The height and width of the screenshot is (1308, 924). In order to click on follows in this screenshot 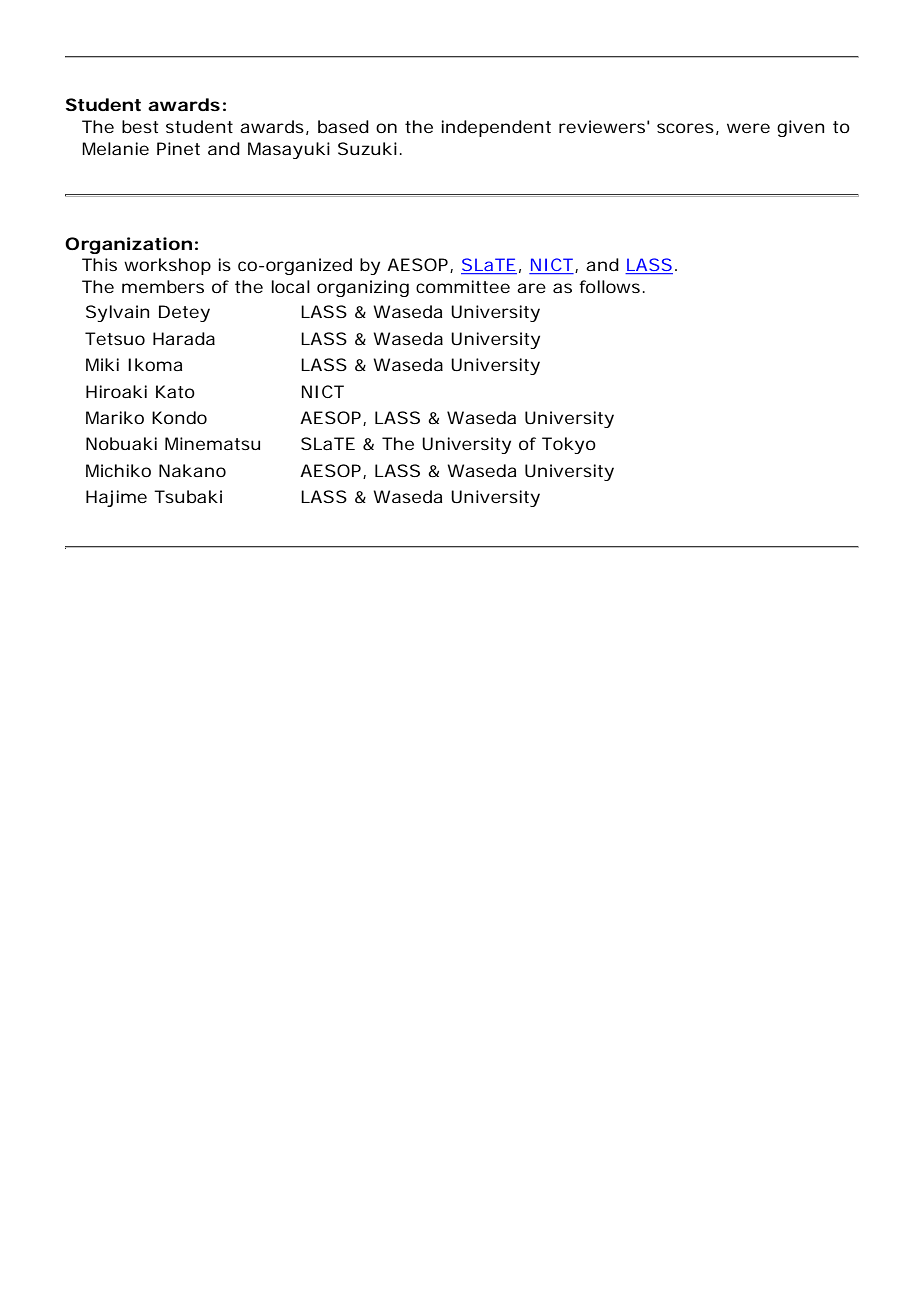, I will do `click(609, 286)`.
